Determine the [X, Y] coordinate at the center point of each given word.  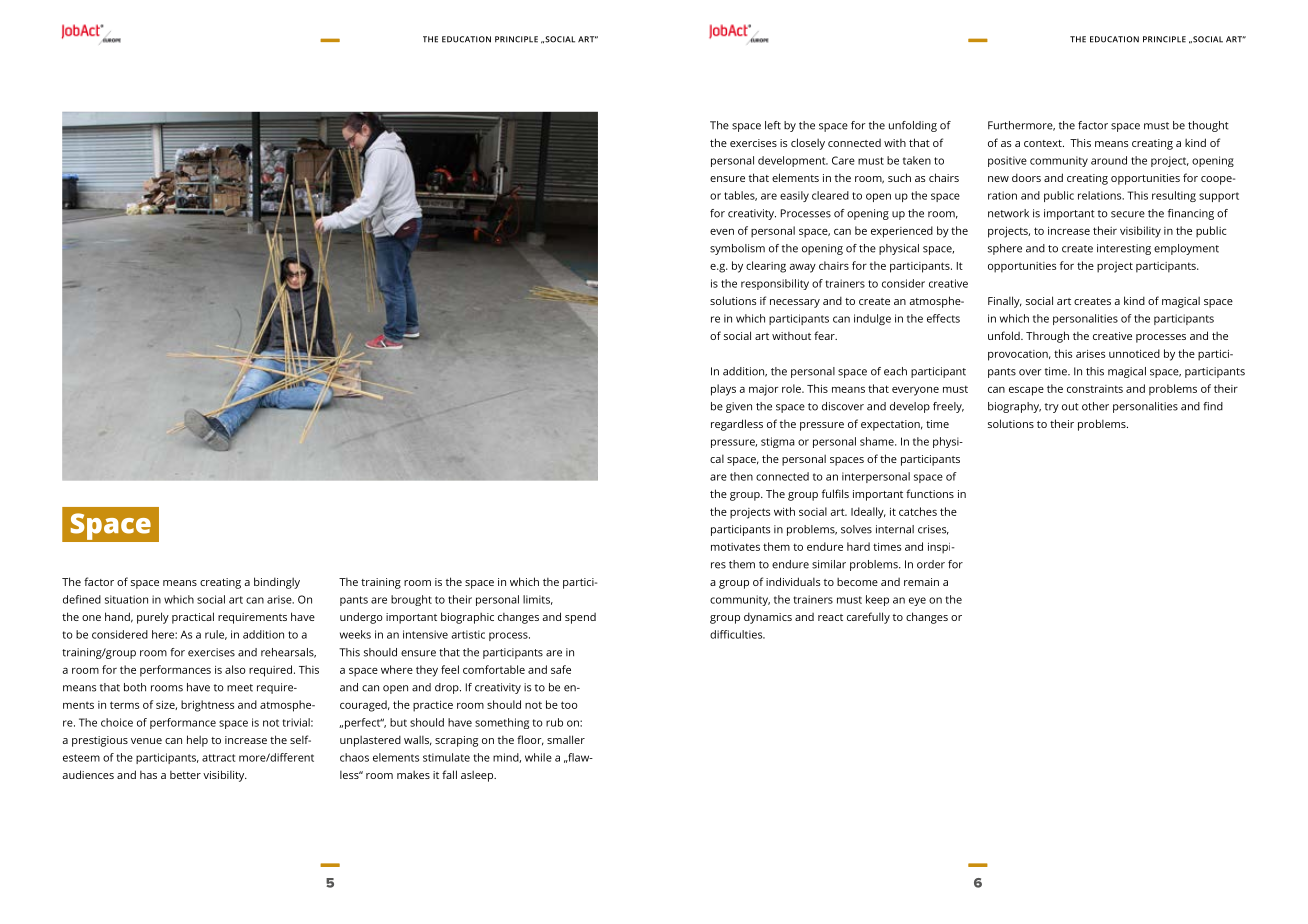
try [1052, 408]
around [1109, 160]
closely [808, 144]
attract [219, 758]
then [741, 476]
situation [126, 599]
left [773, 125]
